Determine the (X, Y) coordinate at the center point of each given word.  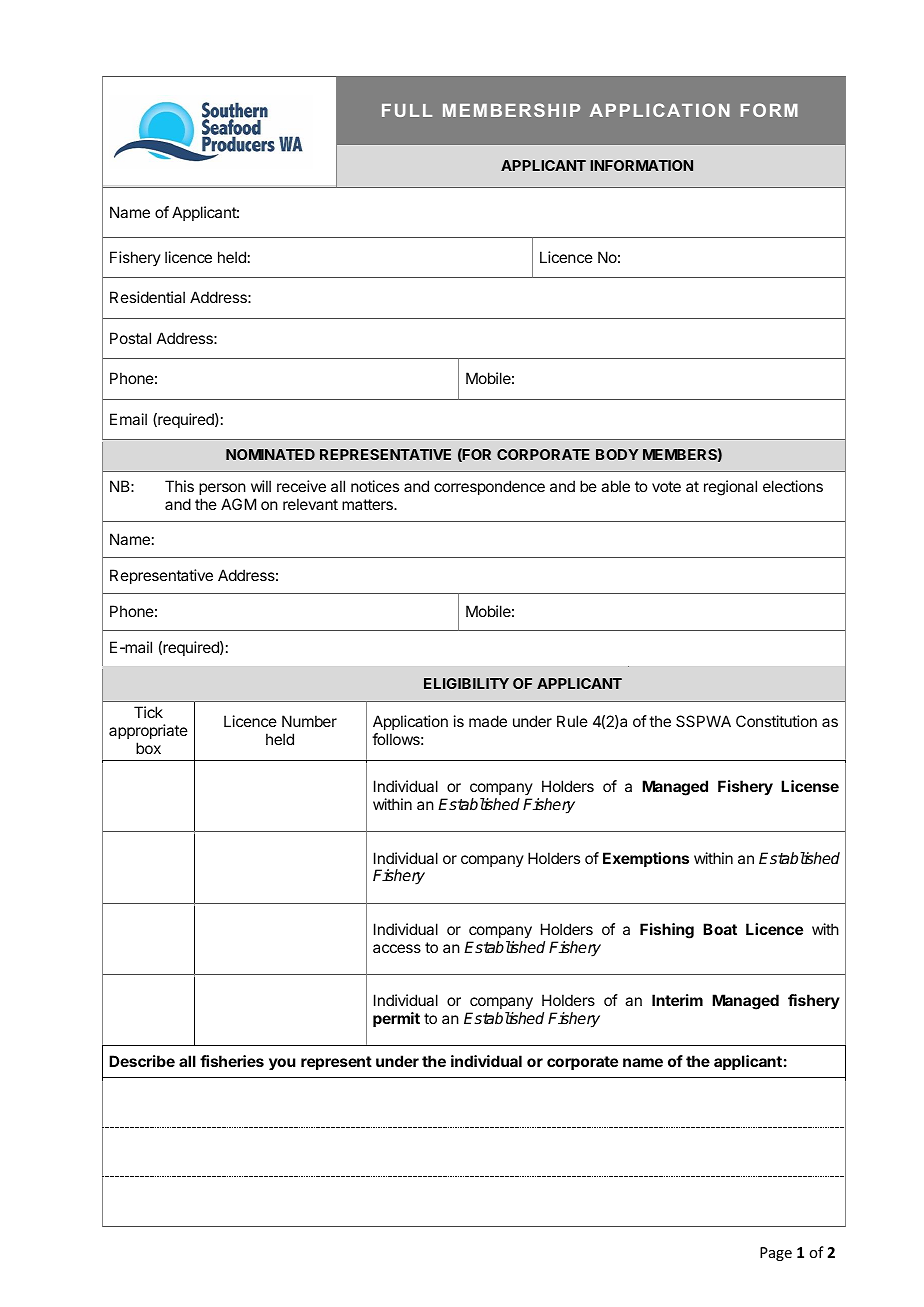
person (223, 491)
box (148, 748)
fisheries (232, 1061)
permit (396, 1019)
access (397, 948)
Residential (147, 297)
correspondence (489, 487)
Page (776, 1254)
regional (730, 488)
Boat (720, 929)
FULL (407, 110)
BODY (617, 454)
